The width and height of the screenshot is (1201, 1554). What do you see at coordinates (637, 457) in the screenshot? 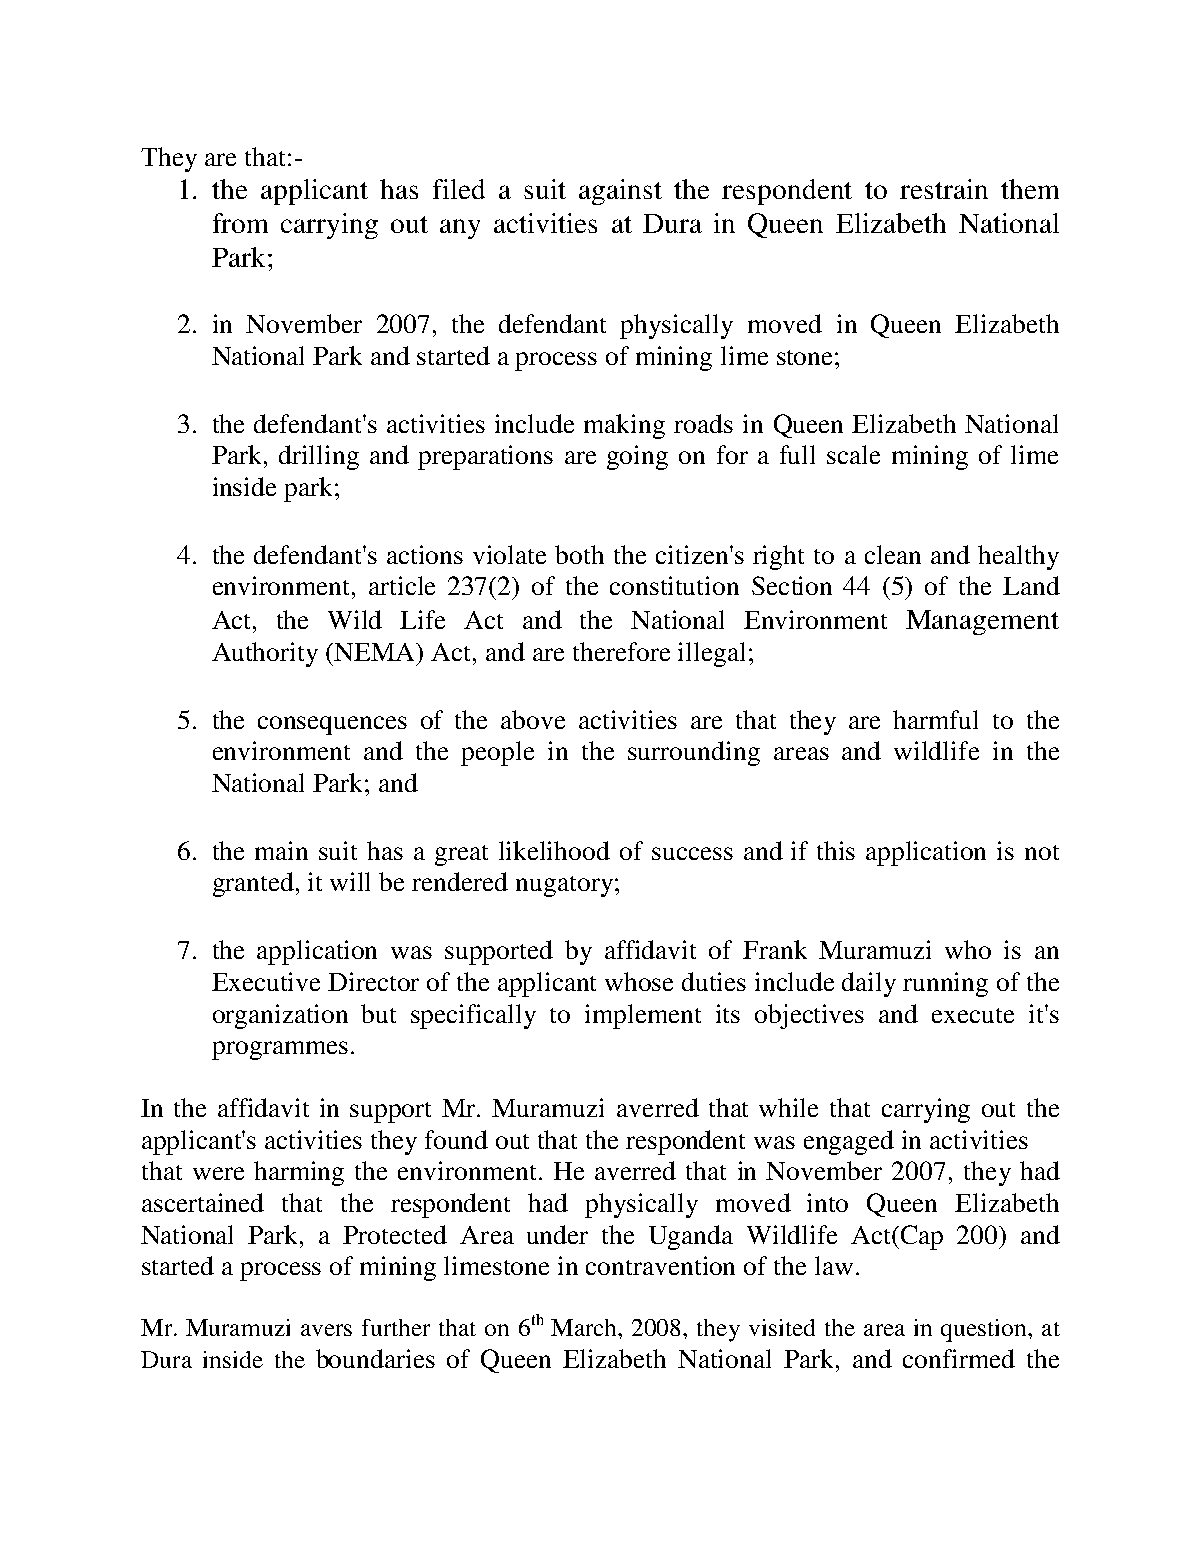
I see `going` at bounding box center [637, 457].
